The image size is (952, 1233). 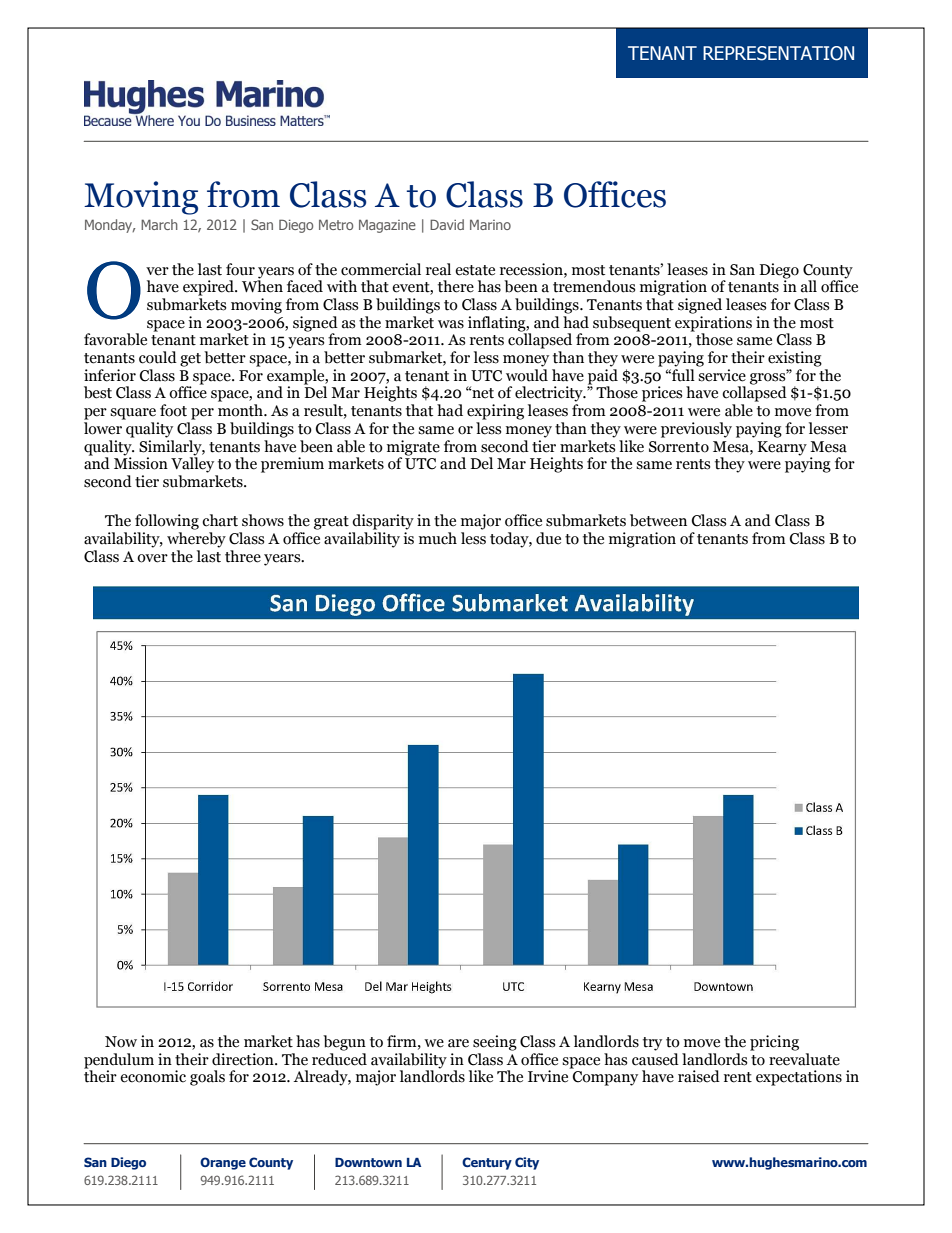 What do you see at coordinates (159, 224) in the screenshot?
I see `March` at bounding box center [159, 224].
